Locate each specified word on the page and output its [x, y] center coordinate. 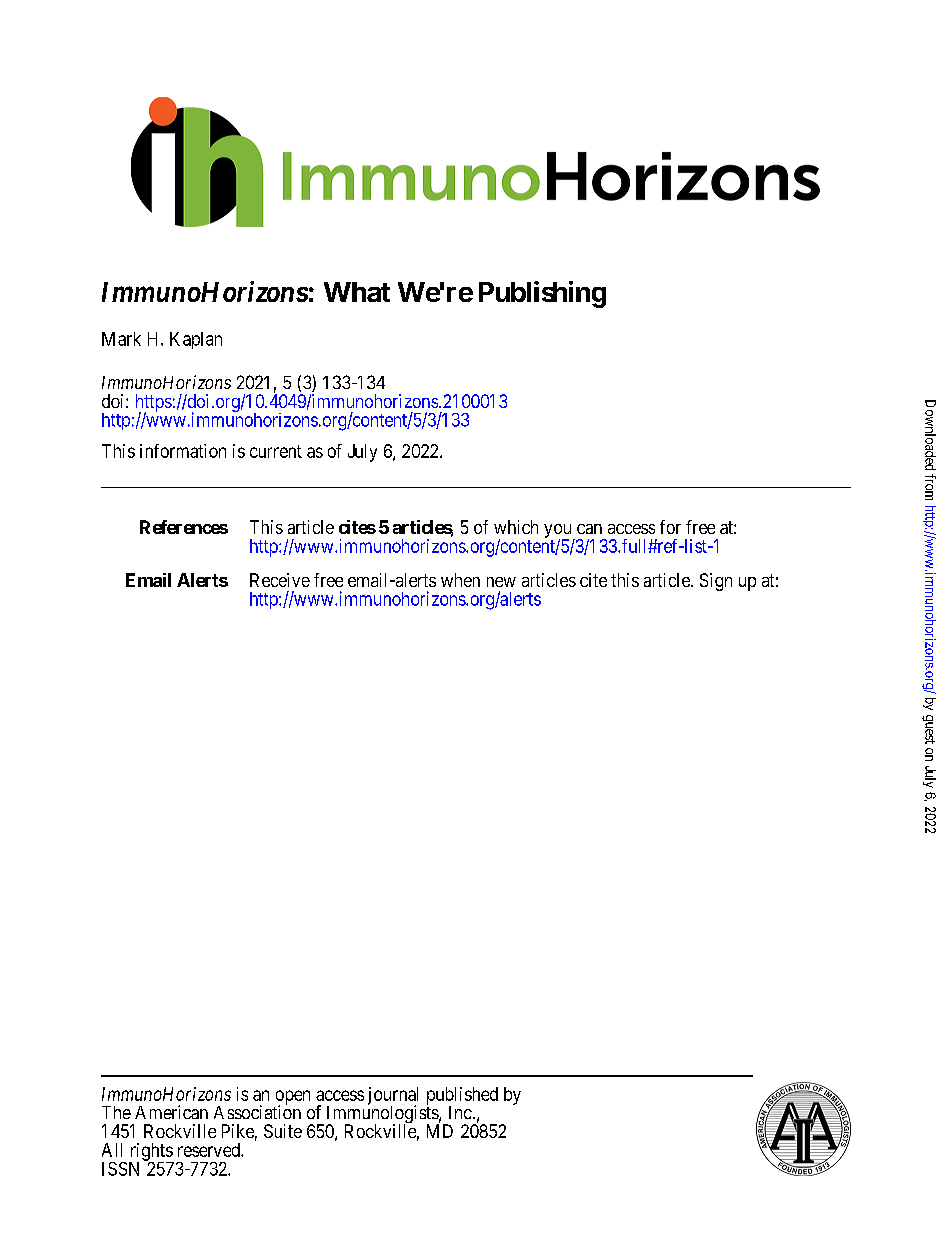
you [559, 532]
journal [393, 1097]
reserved [210, 1150]
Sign [716, 582]
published [462, 1097]
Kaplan [196, 340]
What [357, 292]
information [183, 451]
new [501, 582]
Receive [280, 580]
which [516, 527]
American [171, 1112]
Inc [460, 1112]
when [460, 580]
